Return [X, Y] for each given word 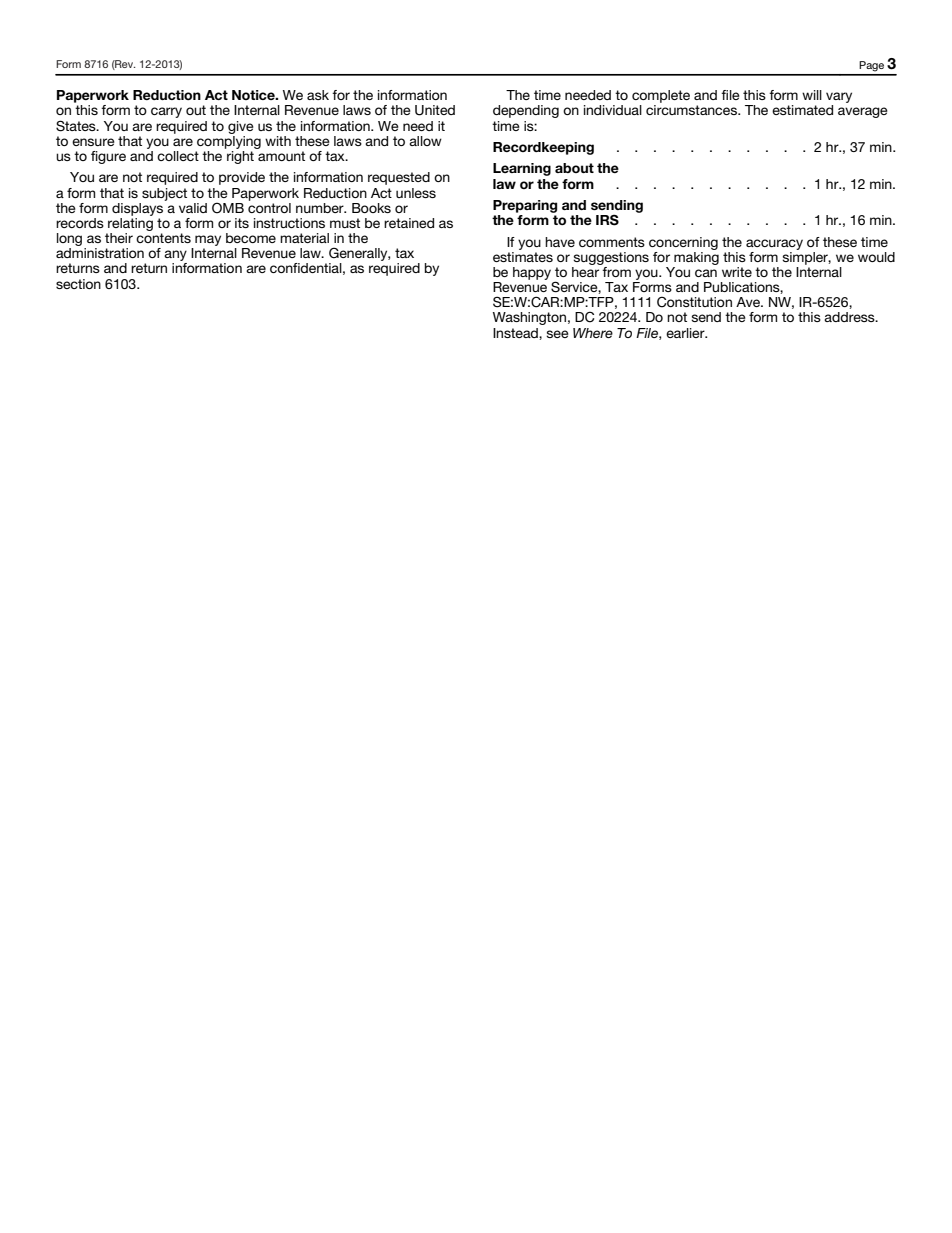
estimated [802, 110]
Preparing [525, 206]
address [850, 317]
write [737, 272]
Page [871, 66]
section [78, 284]
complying [229, 141]
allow [425, 141]
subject [164, 194]
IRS [607, 220]
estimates [523, 255]
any [175, 257]
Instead [516, 333]
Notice [254, 95]
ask [318, 95]
